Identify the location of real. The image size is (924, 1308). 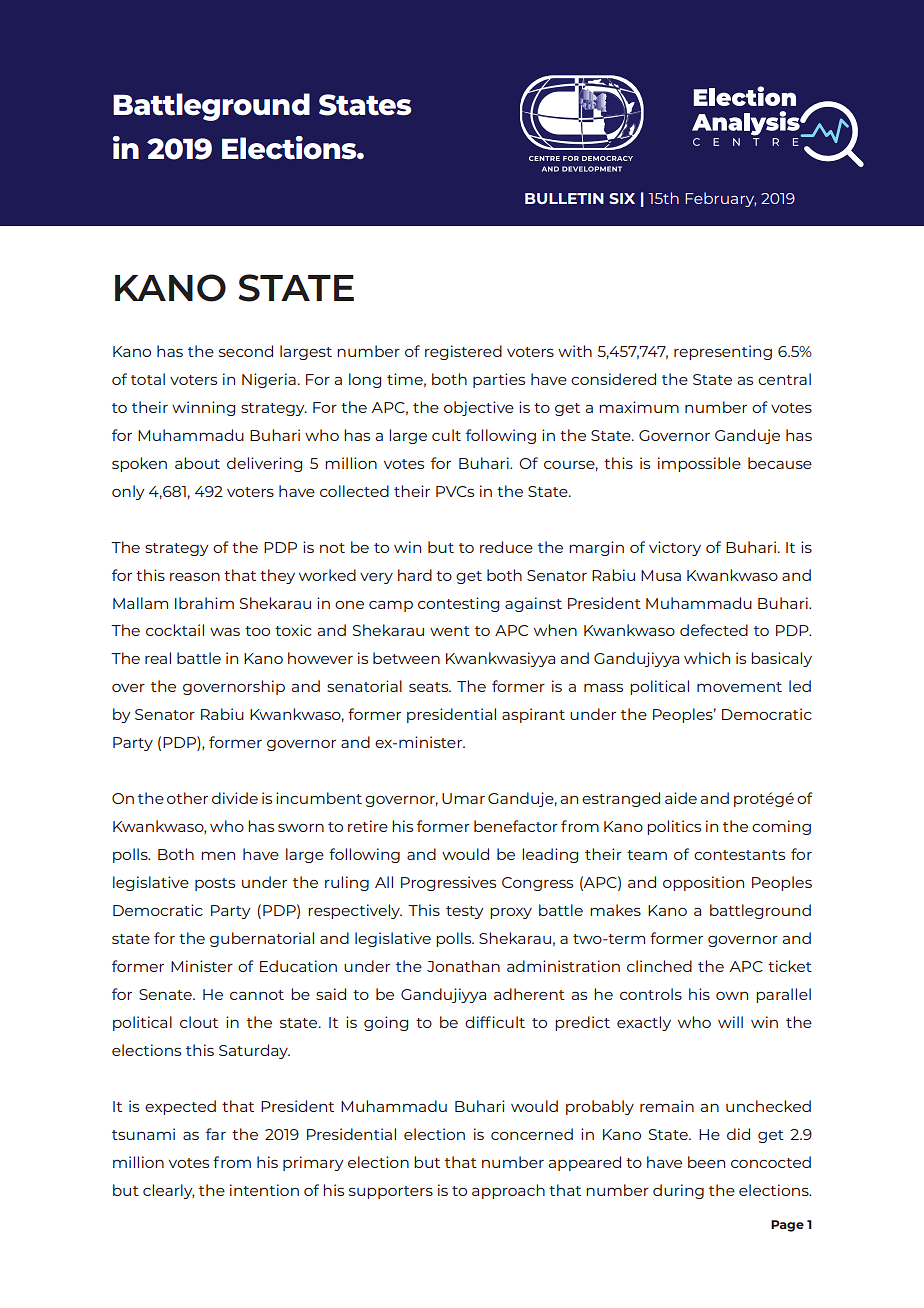
(158, 658).
